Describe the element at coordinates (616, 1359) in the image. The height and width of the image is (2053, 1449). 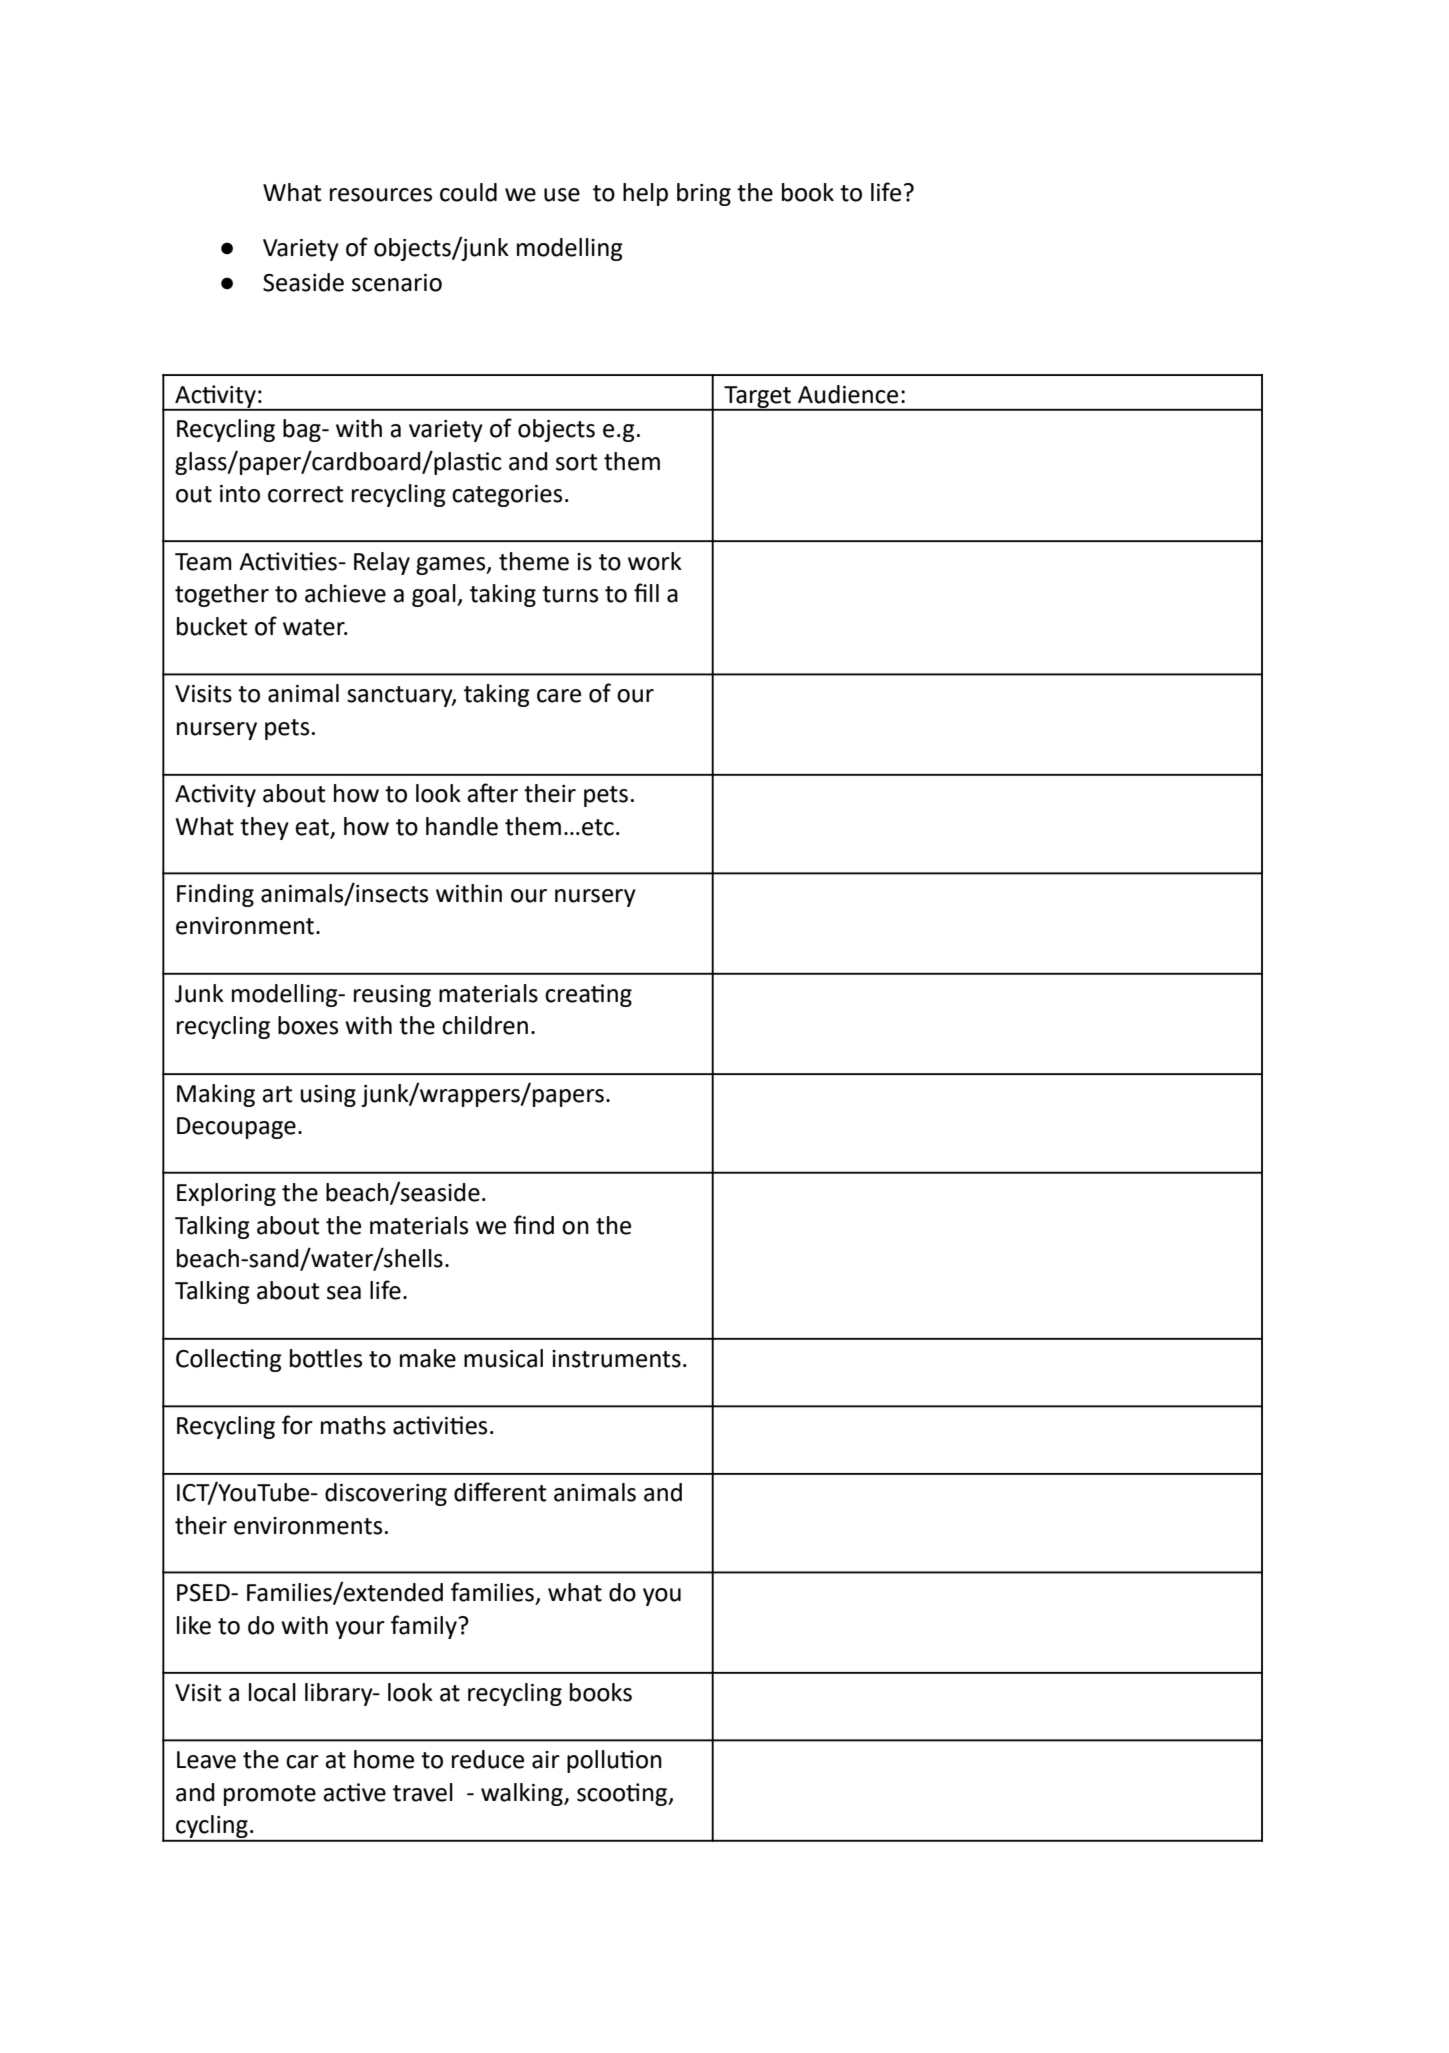
I see `instruments` at that location.
